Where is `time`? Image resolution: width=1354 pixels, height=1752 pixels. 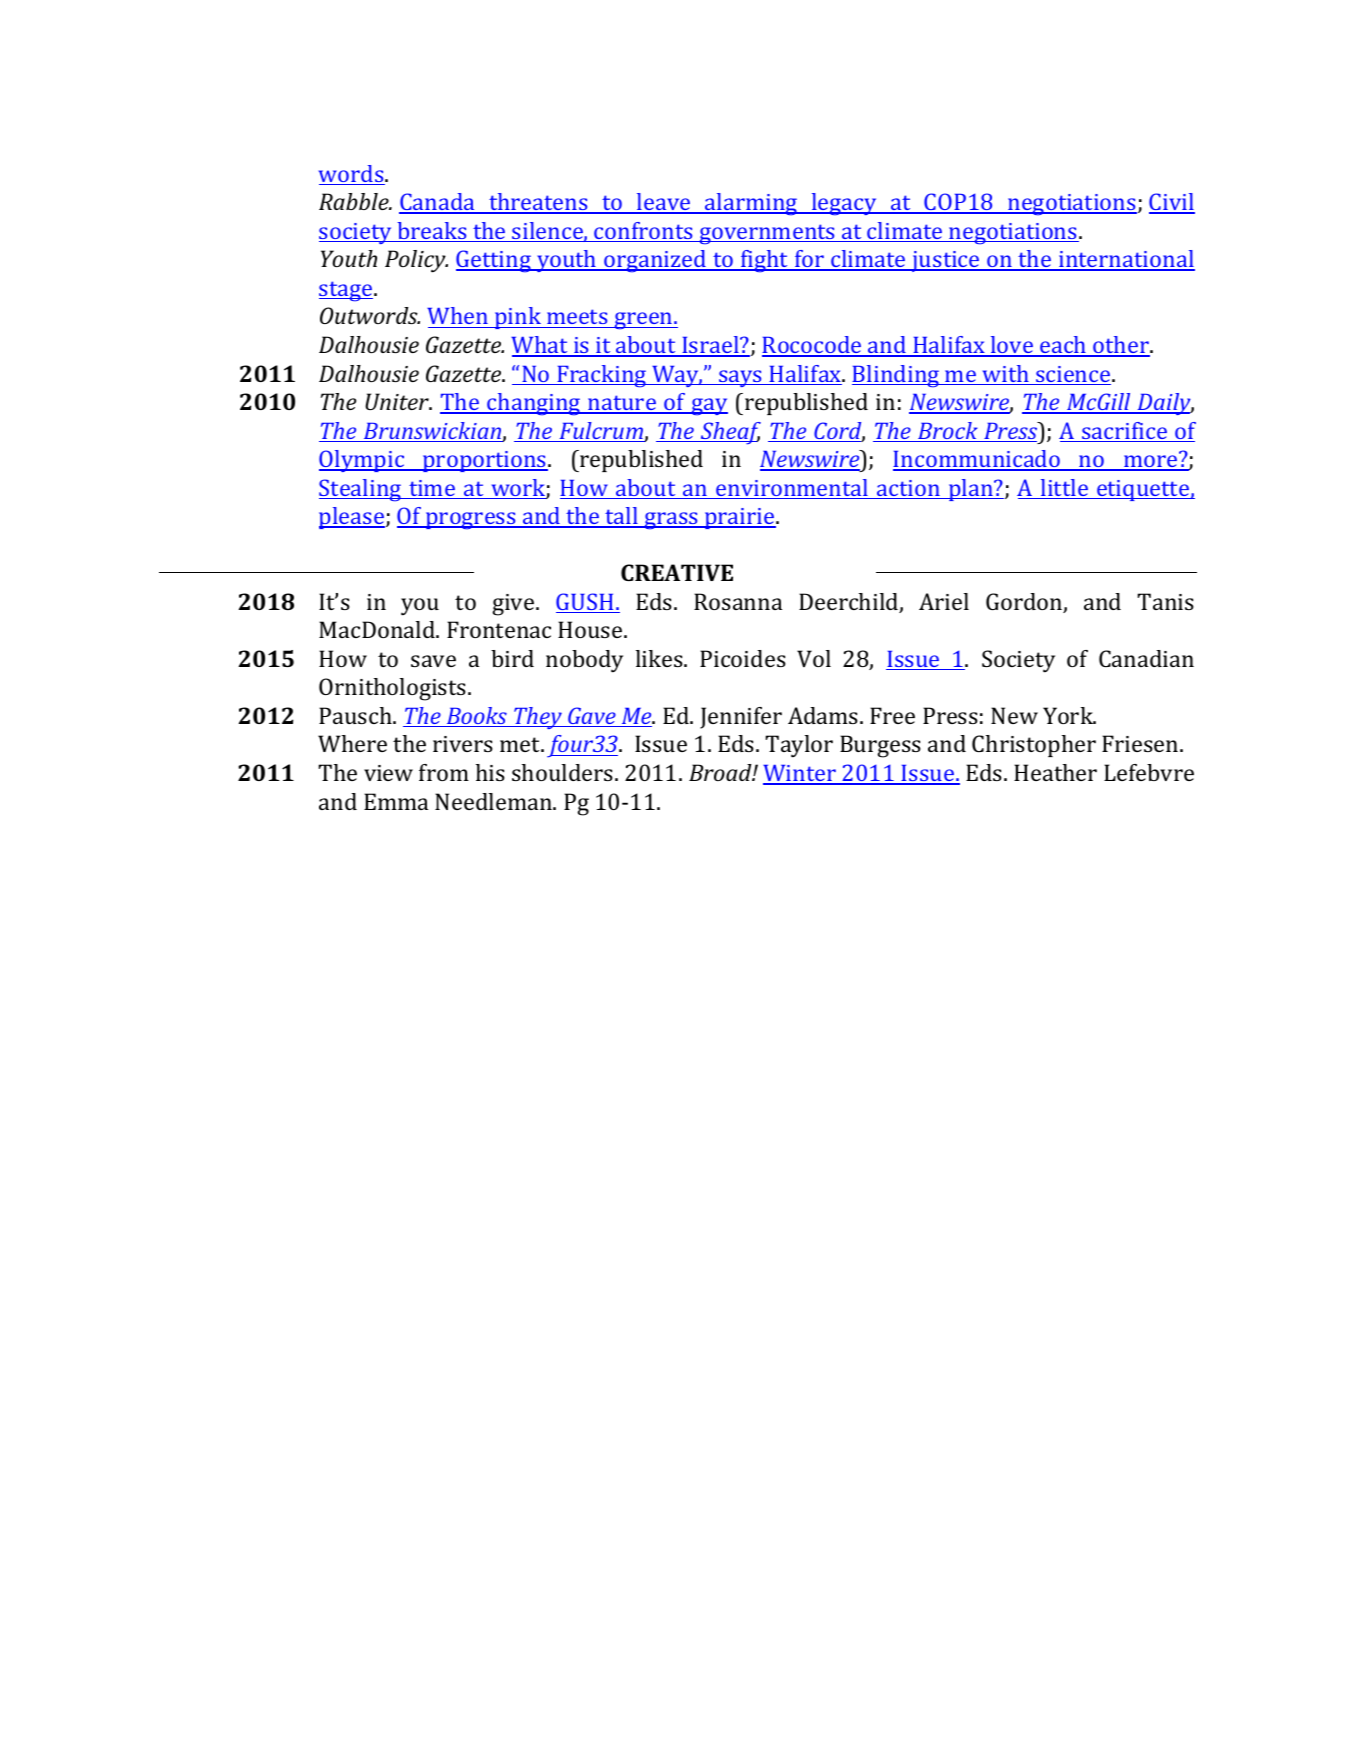
time is located at coordinates (432, 489).
